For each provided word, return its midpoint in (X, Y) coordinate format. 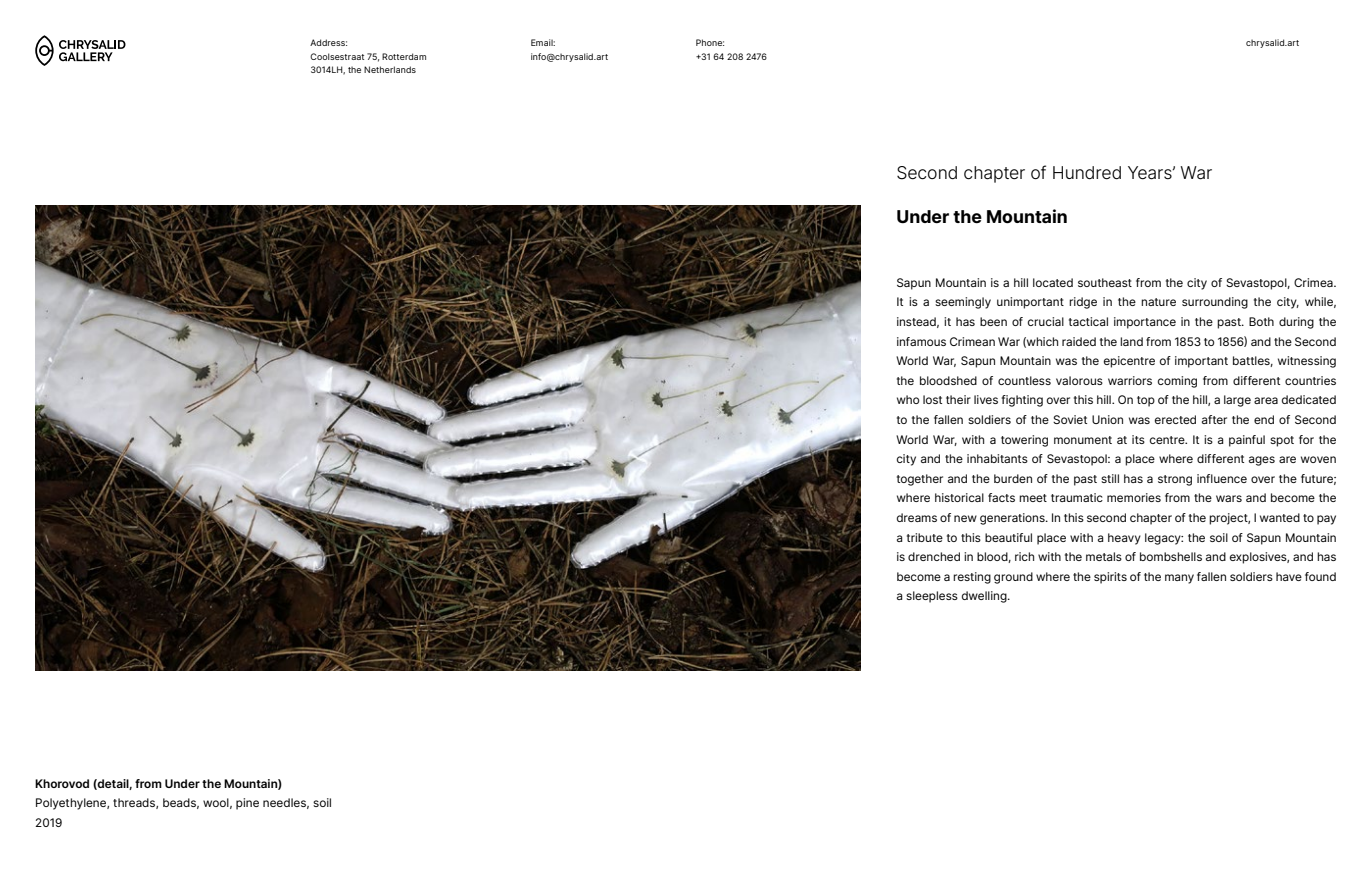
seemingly (963, 303)
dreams (917, 517)
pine (247, 804)
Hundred (1087, 173)
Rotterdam (404, 56)
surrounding (1215, 303)
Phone (710, 42)
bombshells (1171, 556)
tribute (925, 537)
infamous (921, 341)
